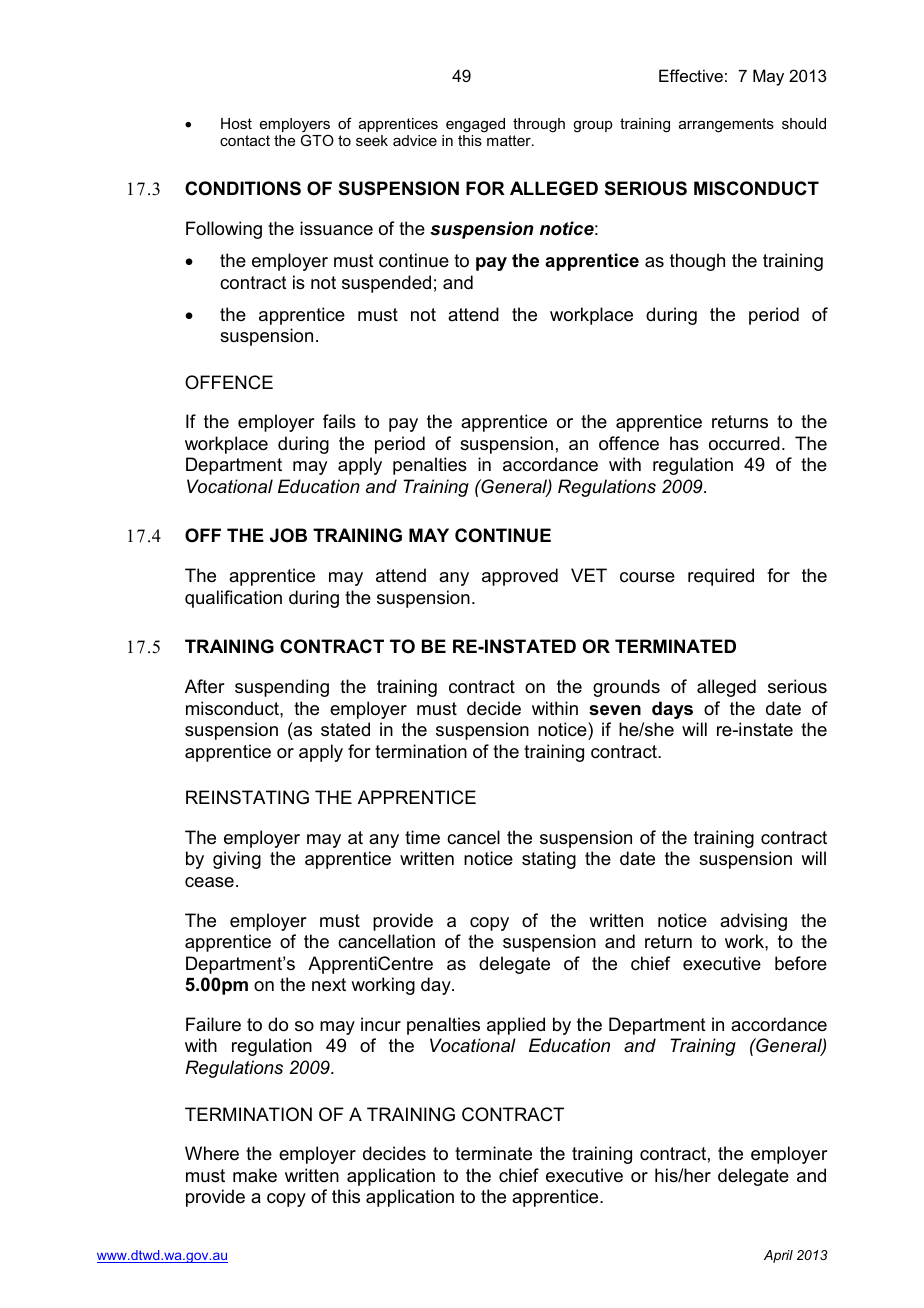 The image size is (924, 1308). Describe the element at coordinates (753, 922) in the document. I see `advising` at that location.
